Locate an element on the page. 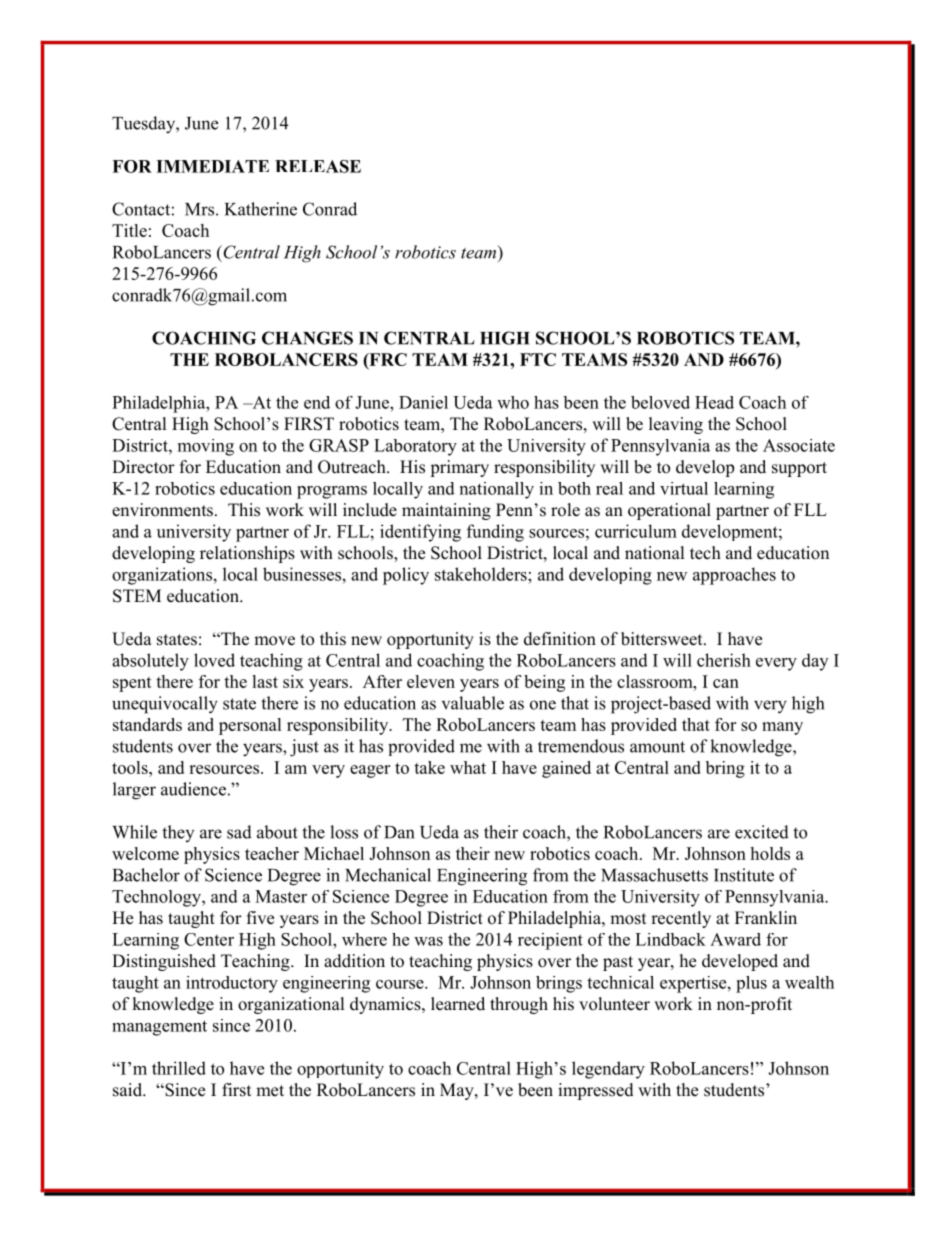 This image has height=1233, width=952. RELEASE is located at coordinates (318, 166).
